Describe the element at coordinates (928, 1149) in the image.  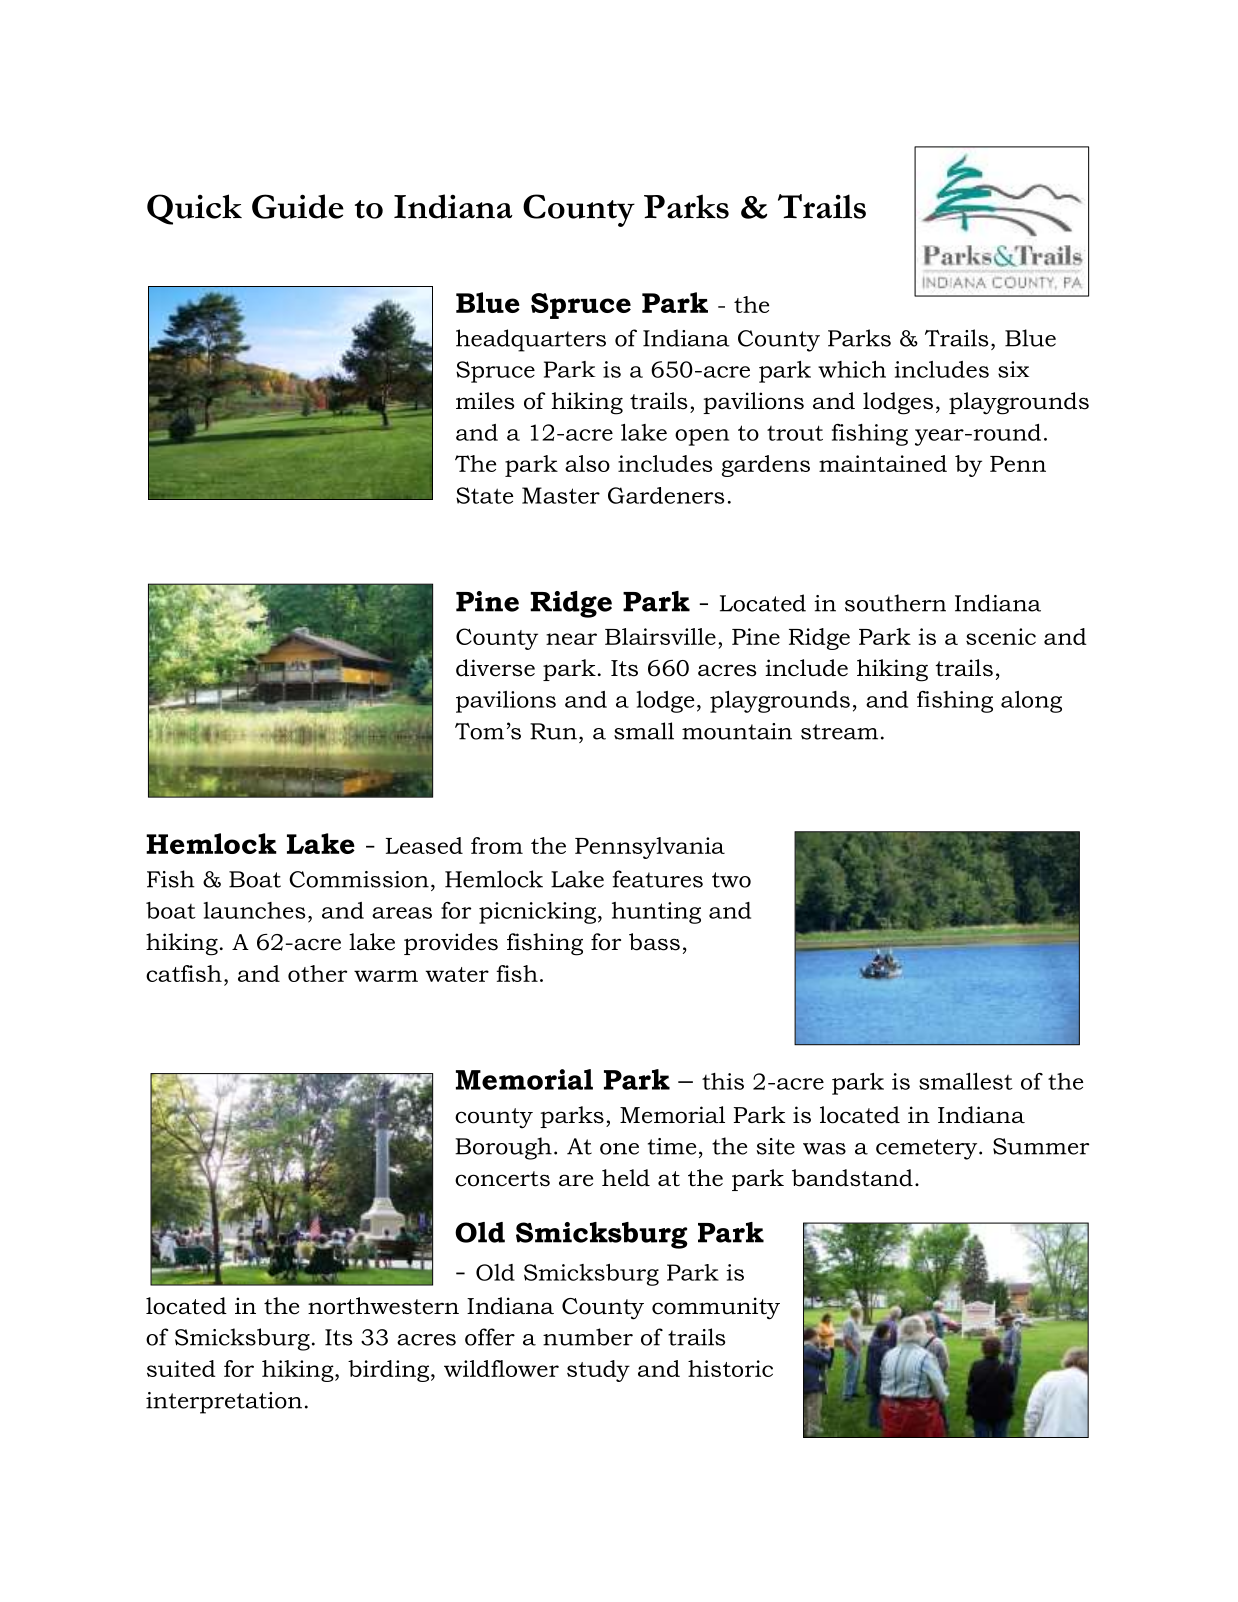
I see `cemetery` at that location.
